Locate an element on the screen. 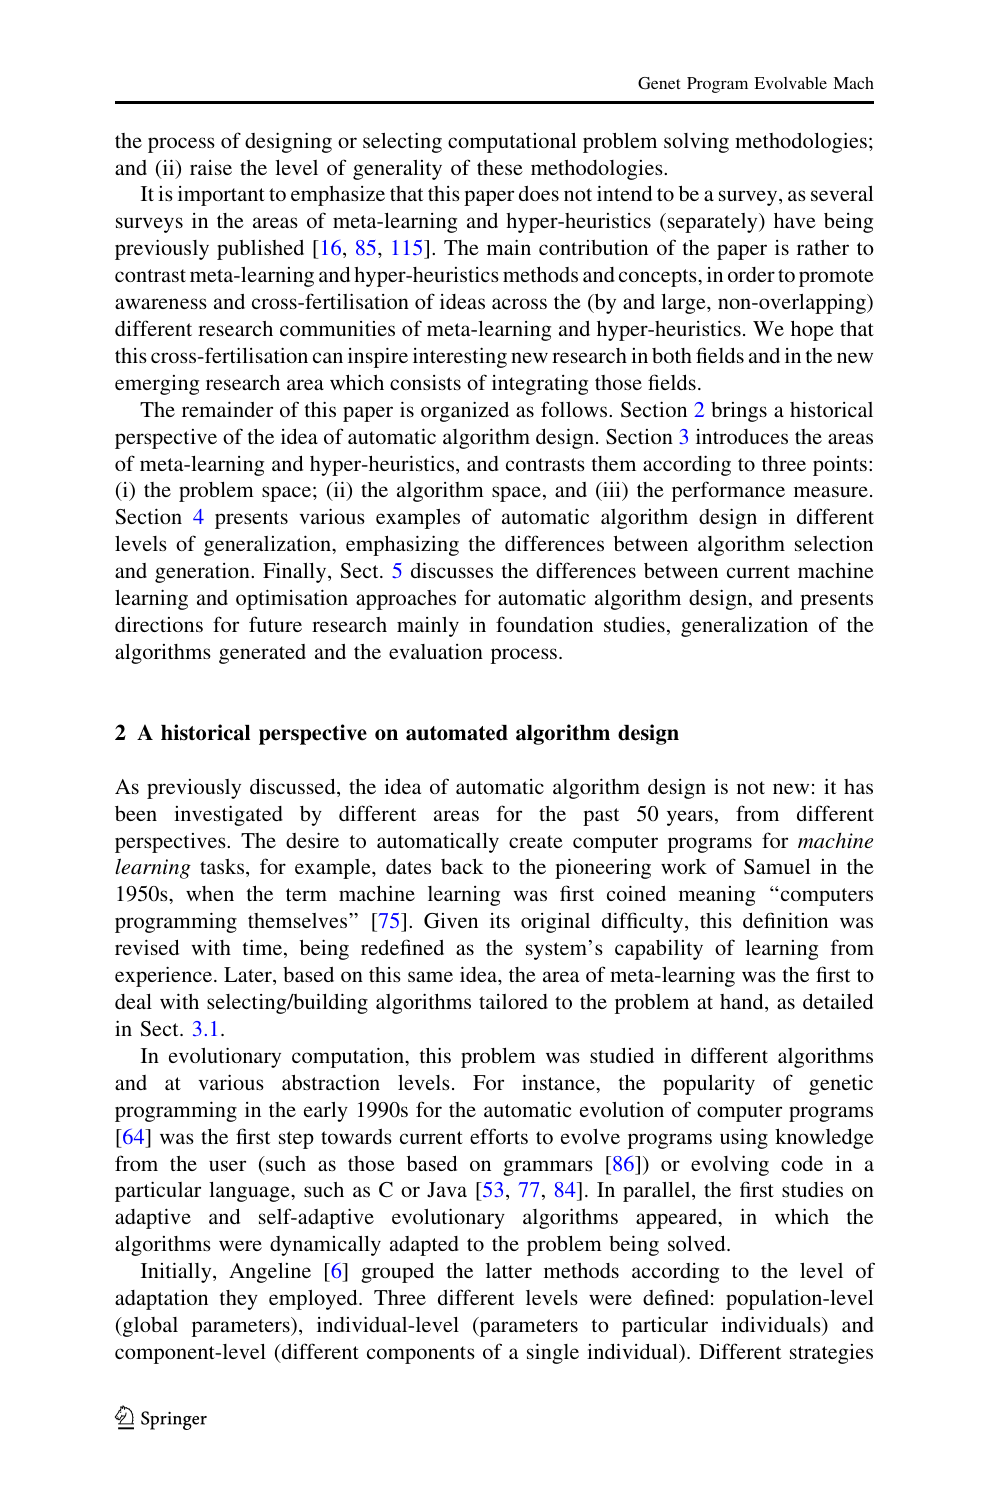  emerging is located at coordinates (157, 385).
